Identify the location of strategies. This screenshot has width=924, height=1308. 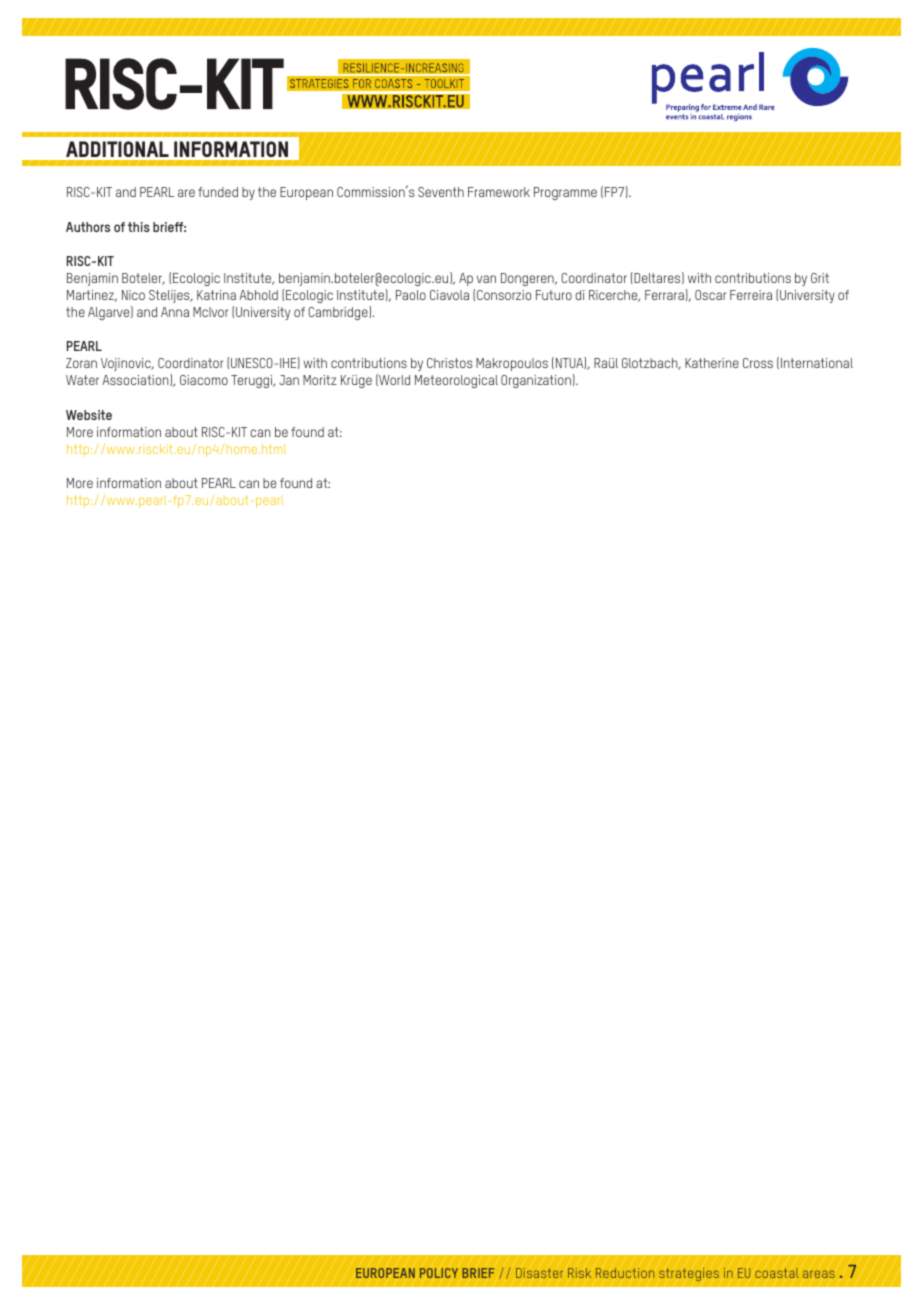
(689, 1274).
